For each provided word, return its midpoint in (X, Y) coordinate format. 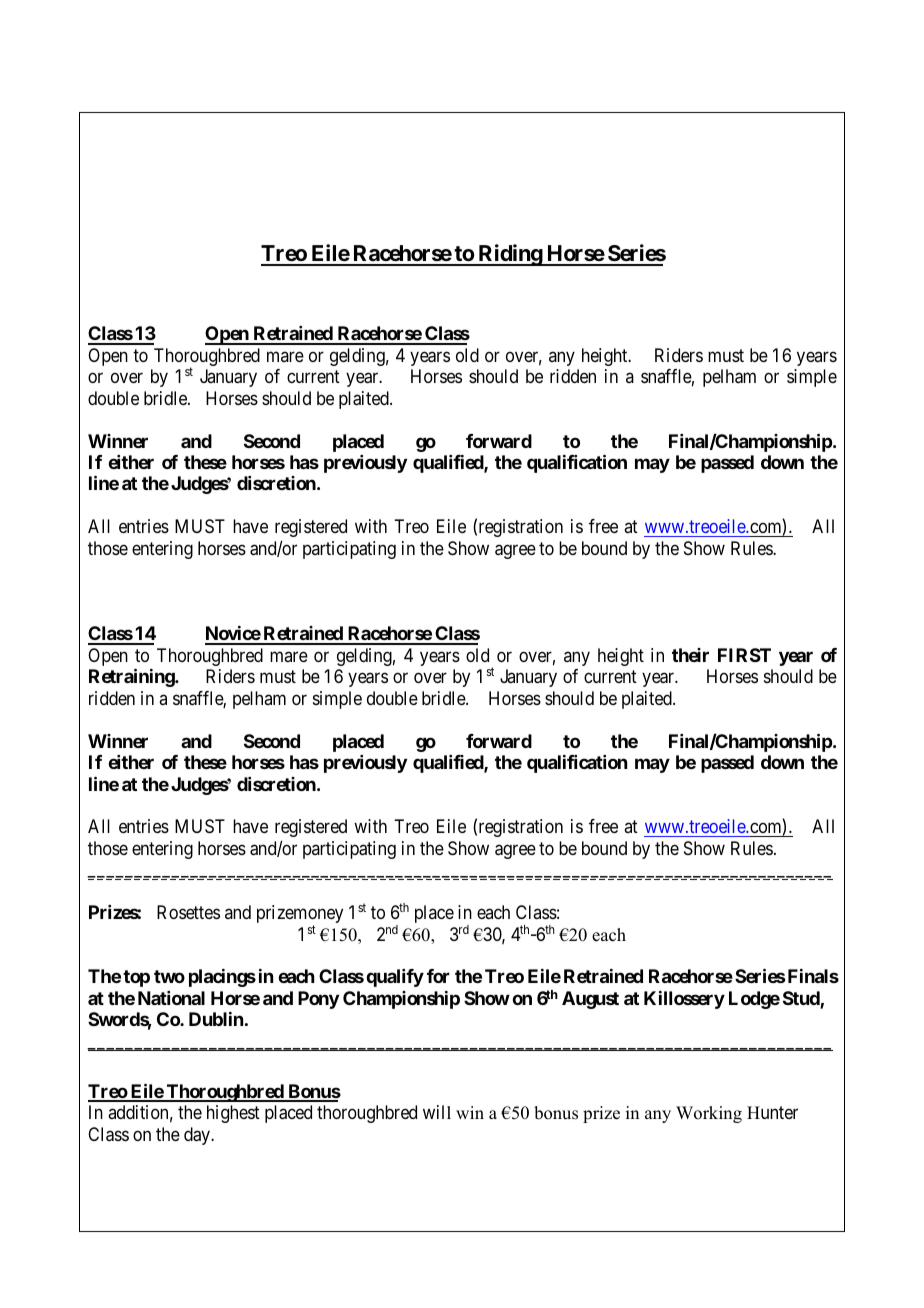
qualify (395, 978)
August (590, 1000)
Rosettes (188, 912)
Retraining (132, 677)
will (437, 1112)
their (690, 655)
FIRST (744, 655)
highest (233, 1114)
